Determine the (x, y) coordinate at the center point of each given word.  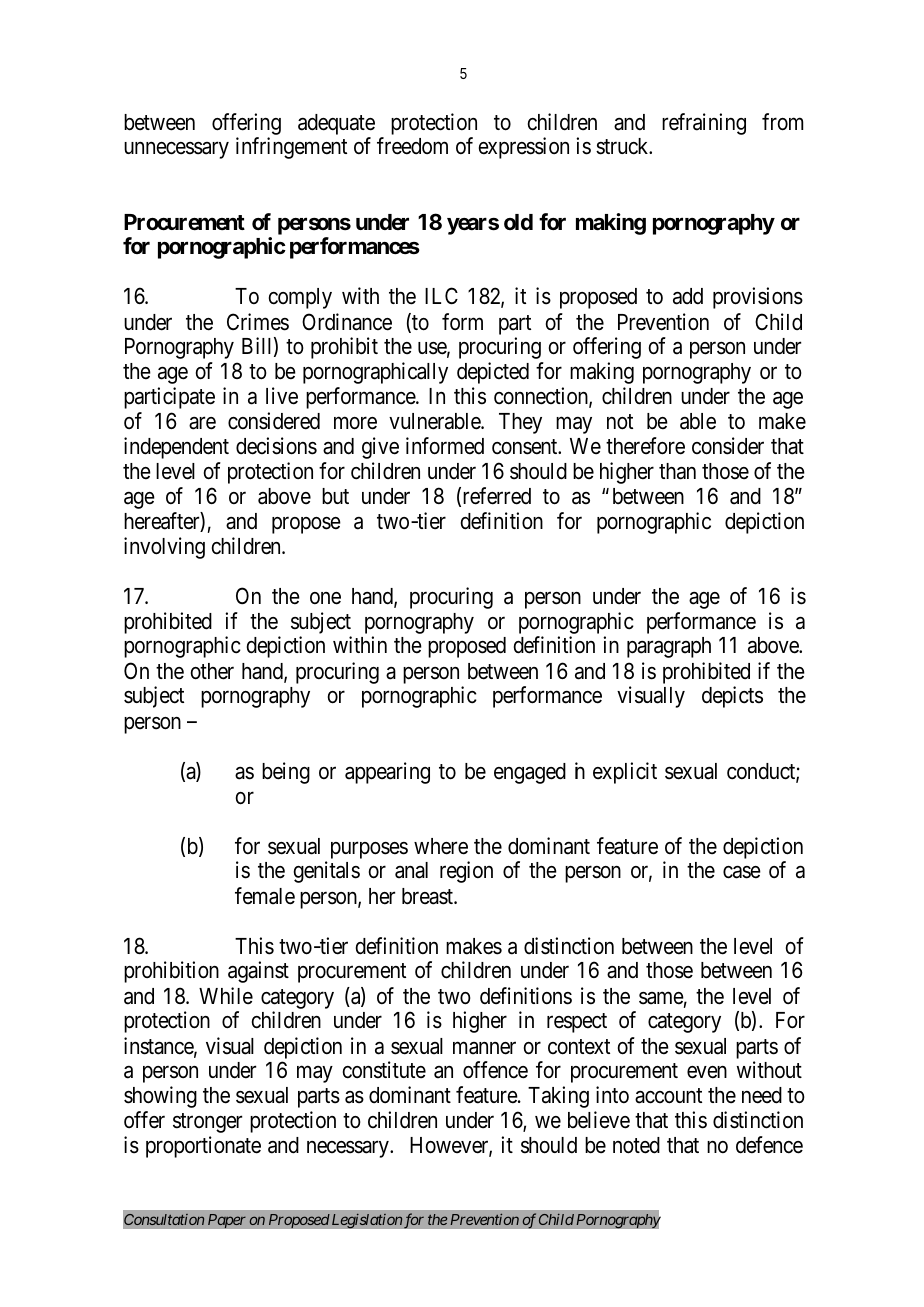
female (265, 896)
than (677, 471)
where (441, 846)
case (742, 872)
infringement (291, 148)
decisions (276, 446)
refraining (704, 124)
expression (524, 148)
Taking (558, 1097)
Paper (227, 1221)
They (520, 423)
